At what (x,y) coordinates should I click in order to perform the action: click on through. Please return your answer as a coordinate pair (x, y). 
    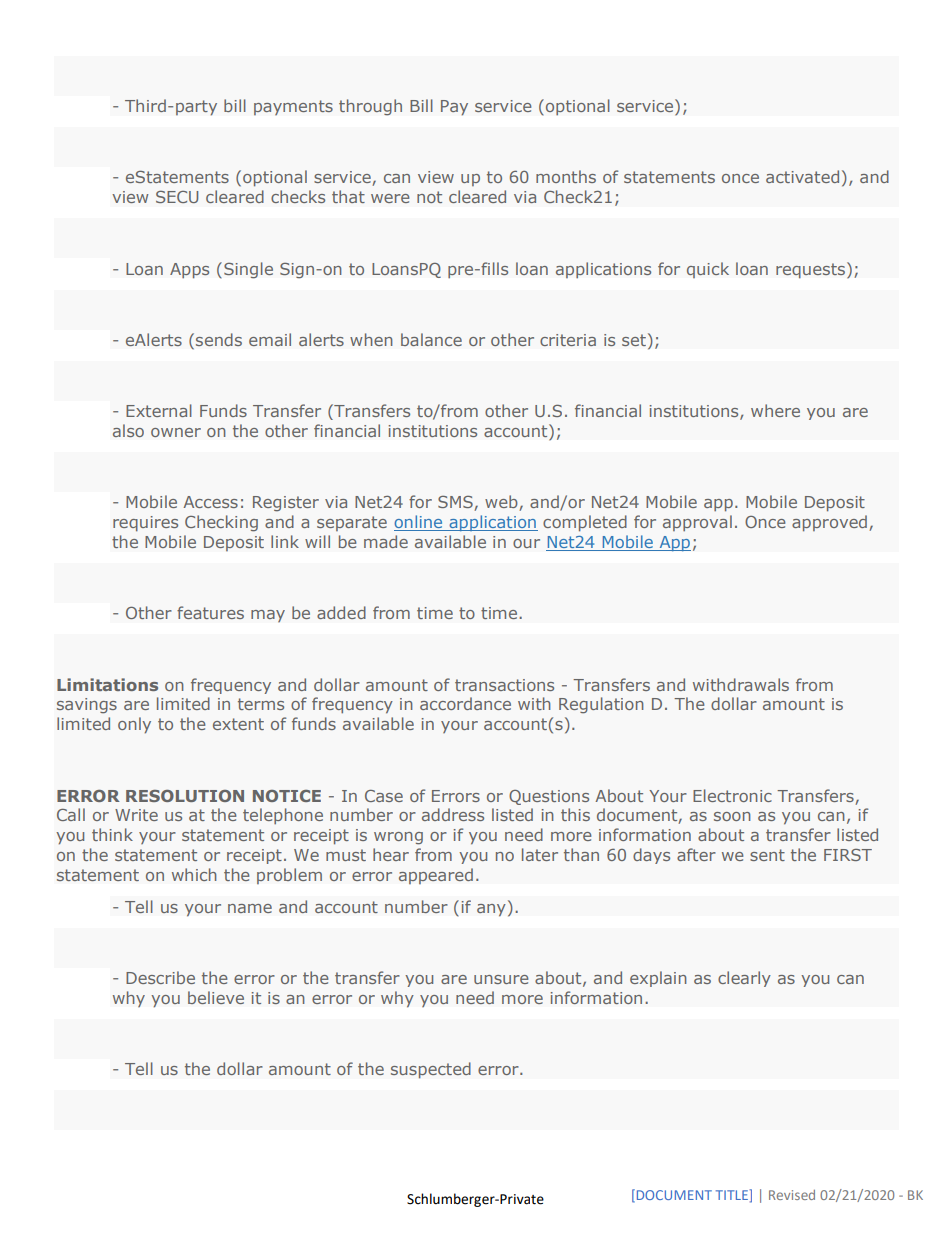
    Looking at the image, I should click on (370, 107).
